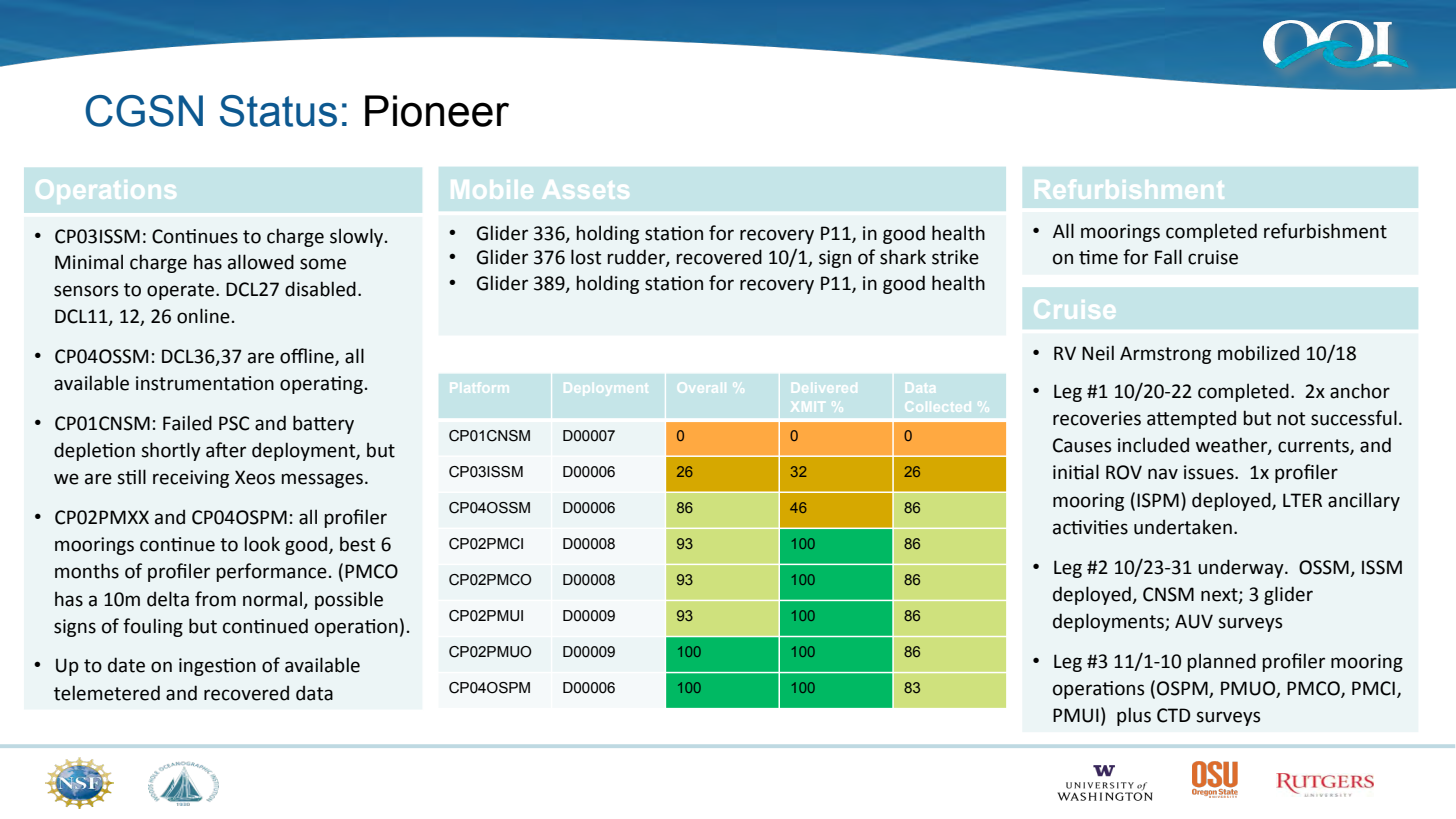 Image resolution: width=1456 pixels, height=819 pixels. Describe the element at coordinates (586, 257) in the page. I see `lost` at that location.
